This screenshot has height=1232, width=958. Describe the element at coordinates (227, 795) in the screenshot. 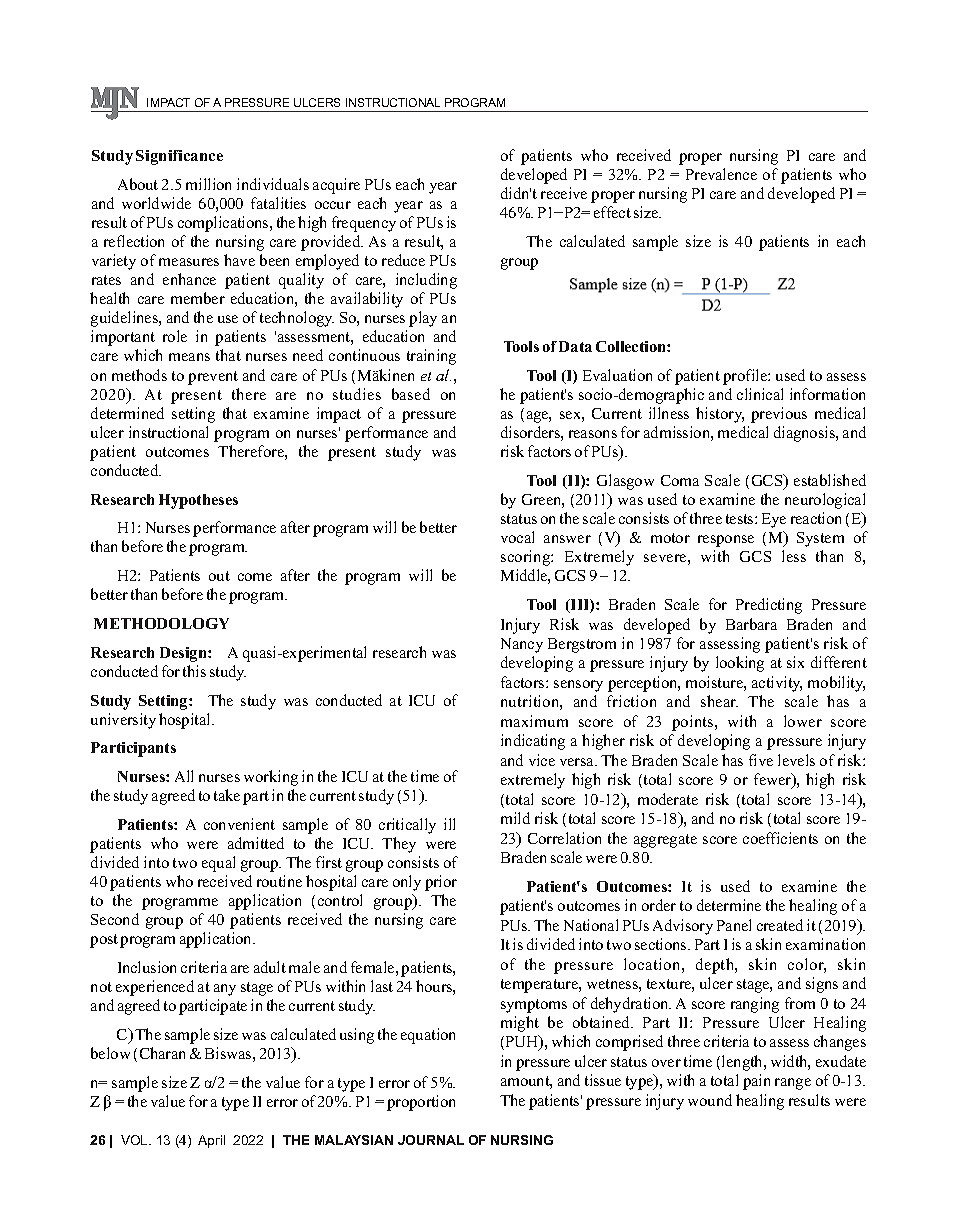

I see `take` at that location.
